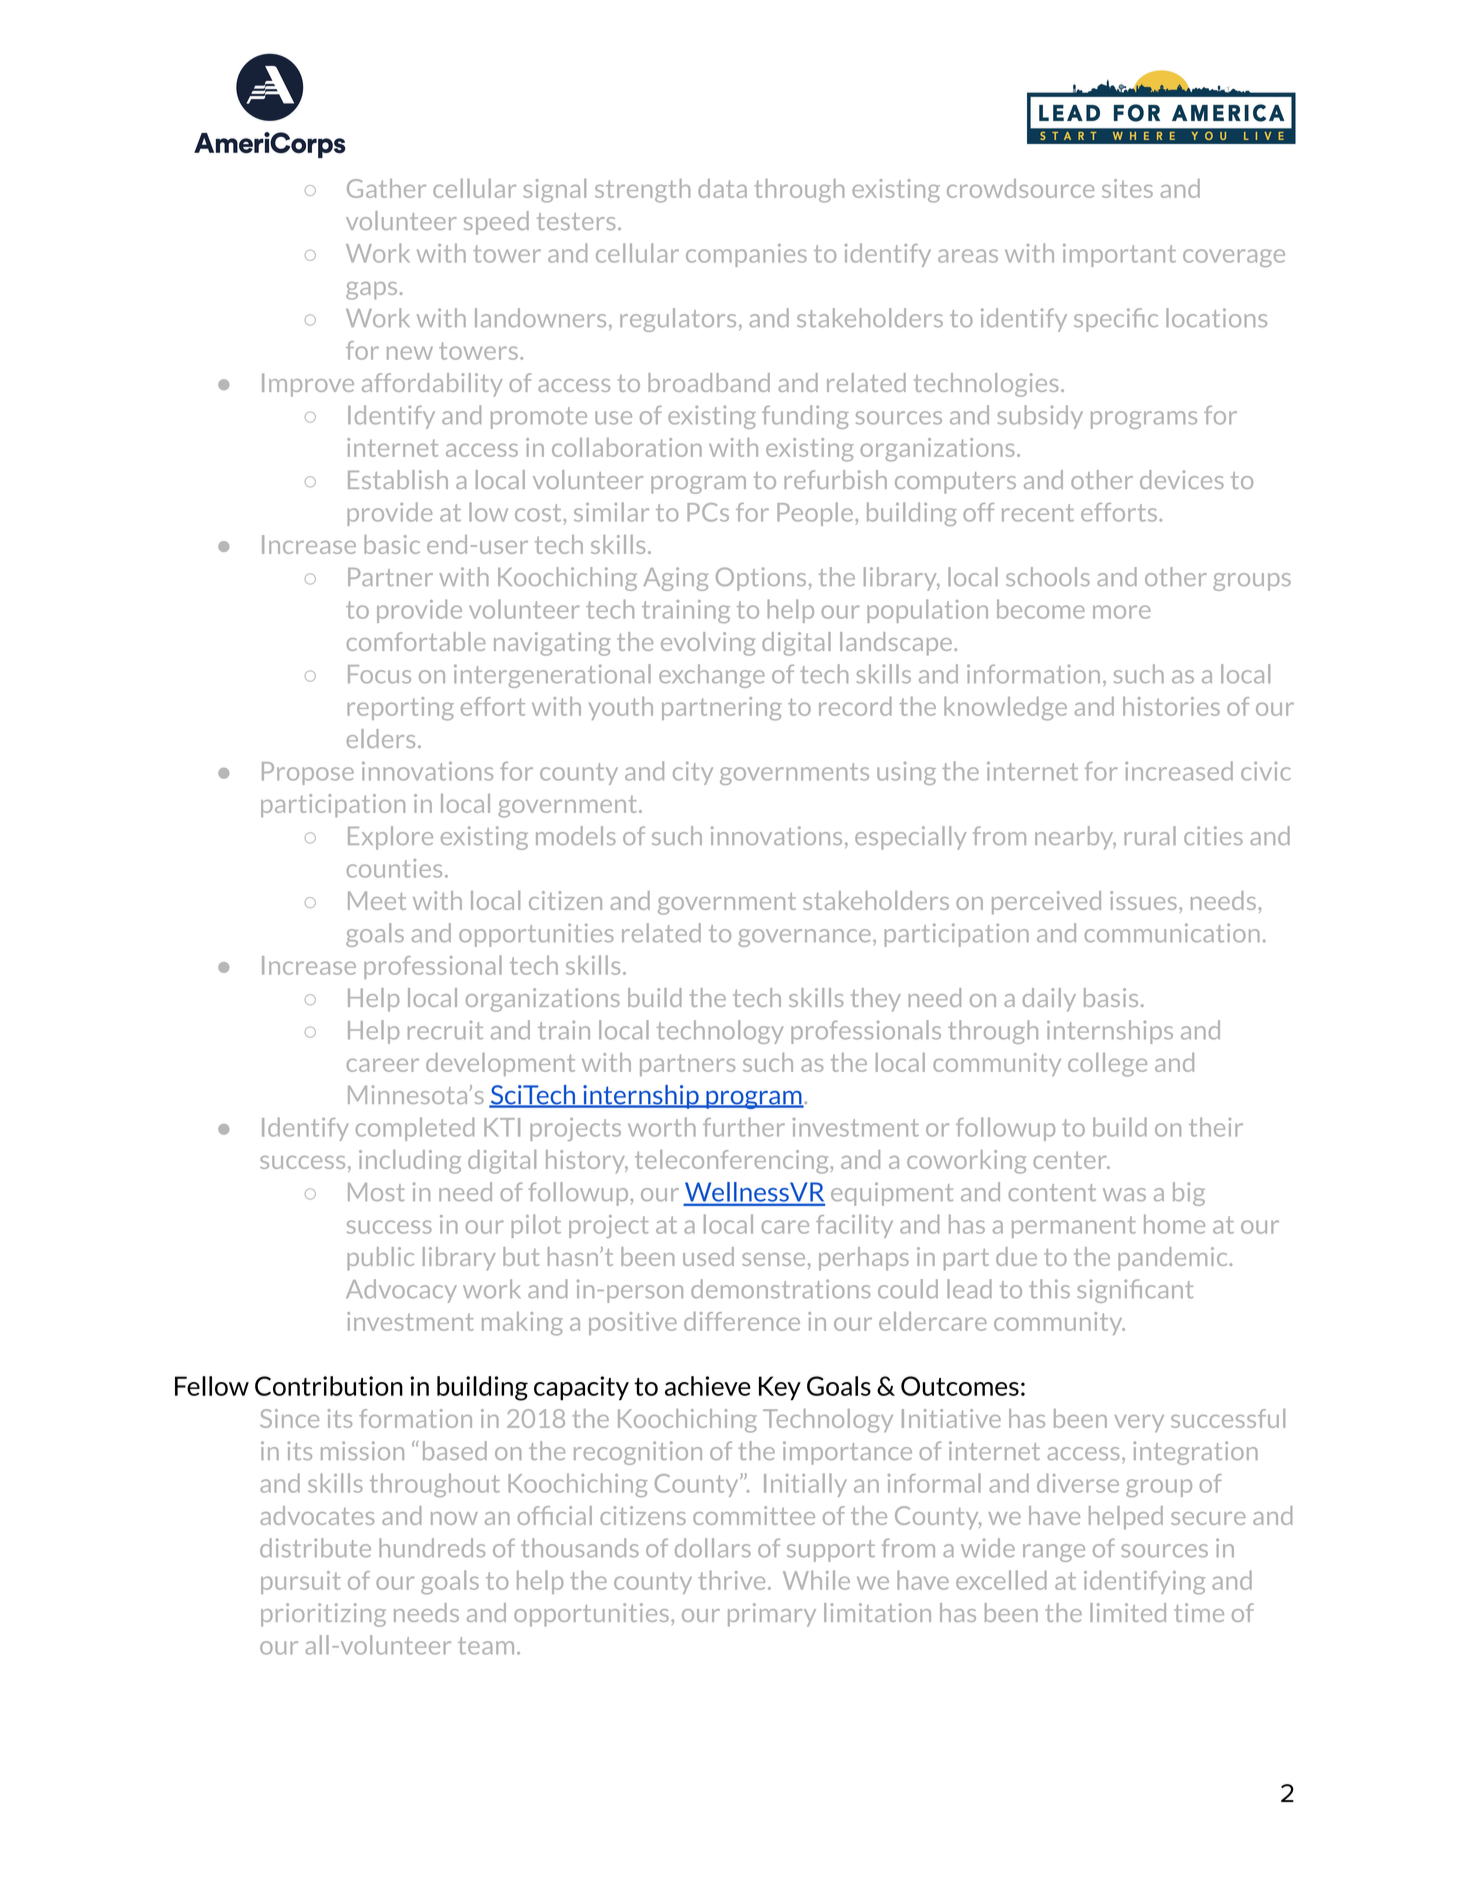 Image resolution: width=1468 pixels, height=1899 pixels. Describe the element at coordinates (1143, 900) in the screenshot. I see `issues` at that location.
